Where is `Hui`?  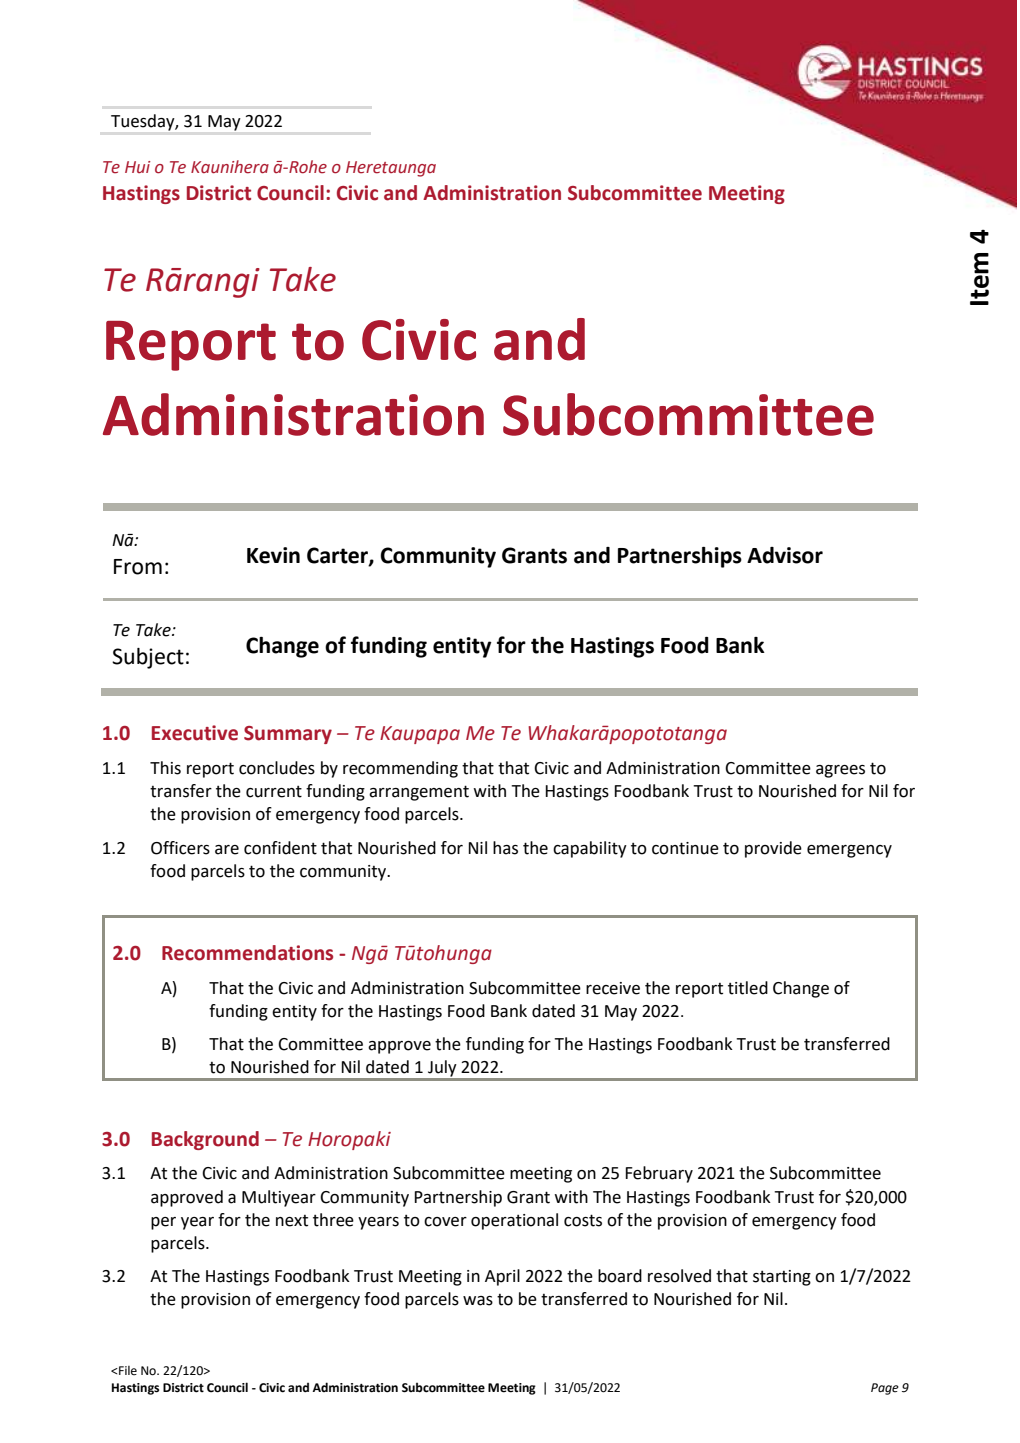 Hui is located at coordinates (137, 167).
